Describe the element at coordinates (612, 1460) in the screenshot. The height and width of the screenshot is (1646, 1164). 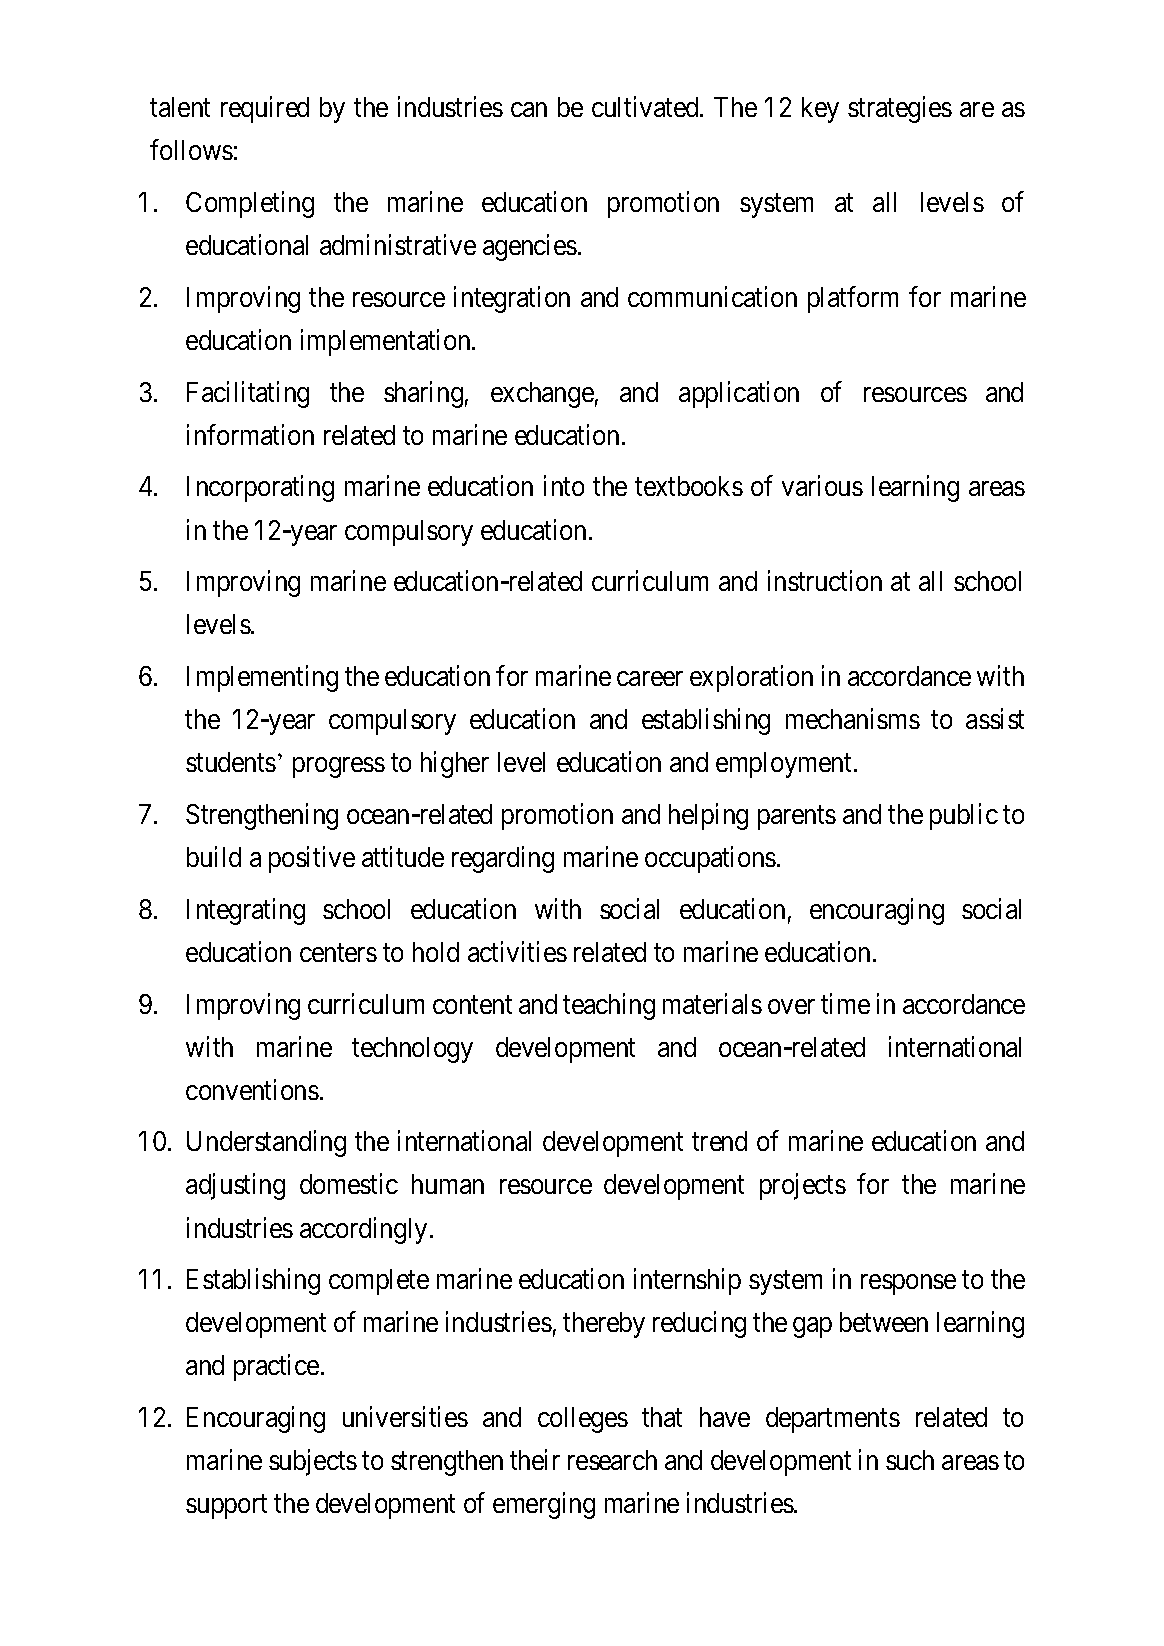
I see `research` at that location.
